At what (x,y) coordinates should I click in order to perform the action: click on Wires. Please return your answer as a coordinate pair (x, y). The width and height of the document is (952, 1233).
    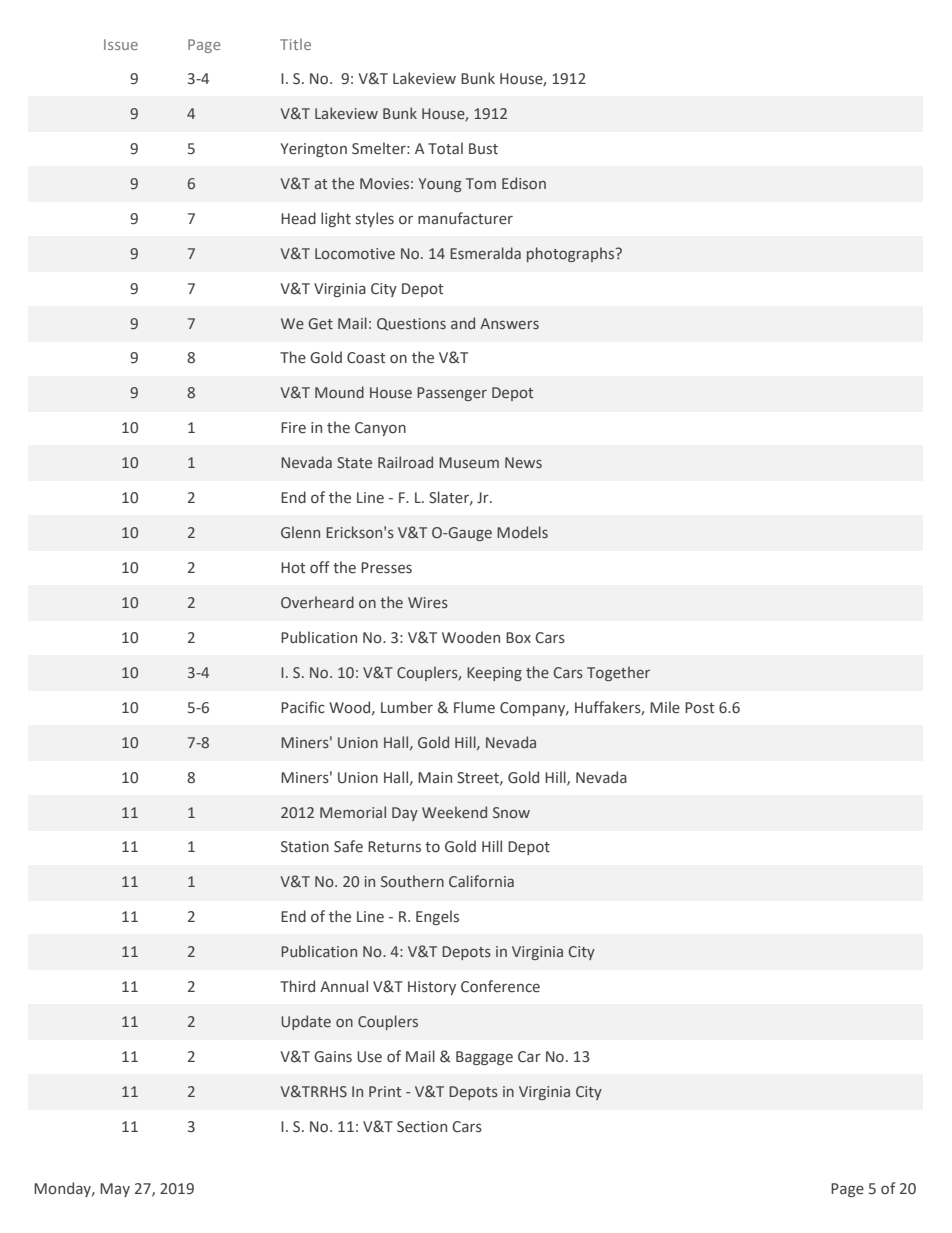
    Looking at the image, I should click on (428, 602).
